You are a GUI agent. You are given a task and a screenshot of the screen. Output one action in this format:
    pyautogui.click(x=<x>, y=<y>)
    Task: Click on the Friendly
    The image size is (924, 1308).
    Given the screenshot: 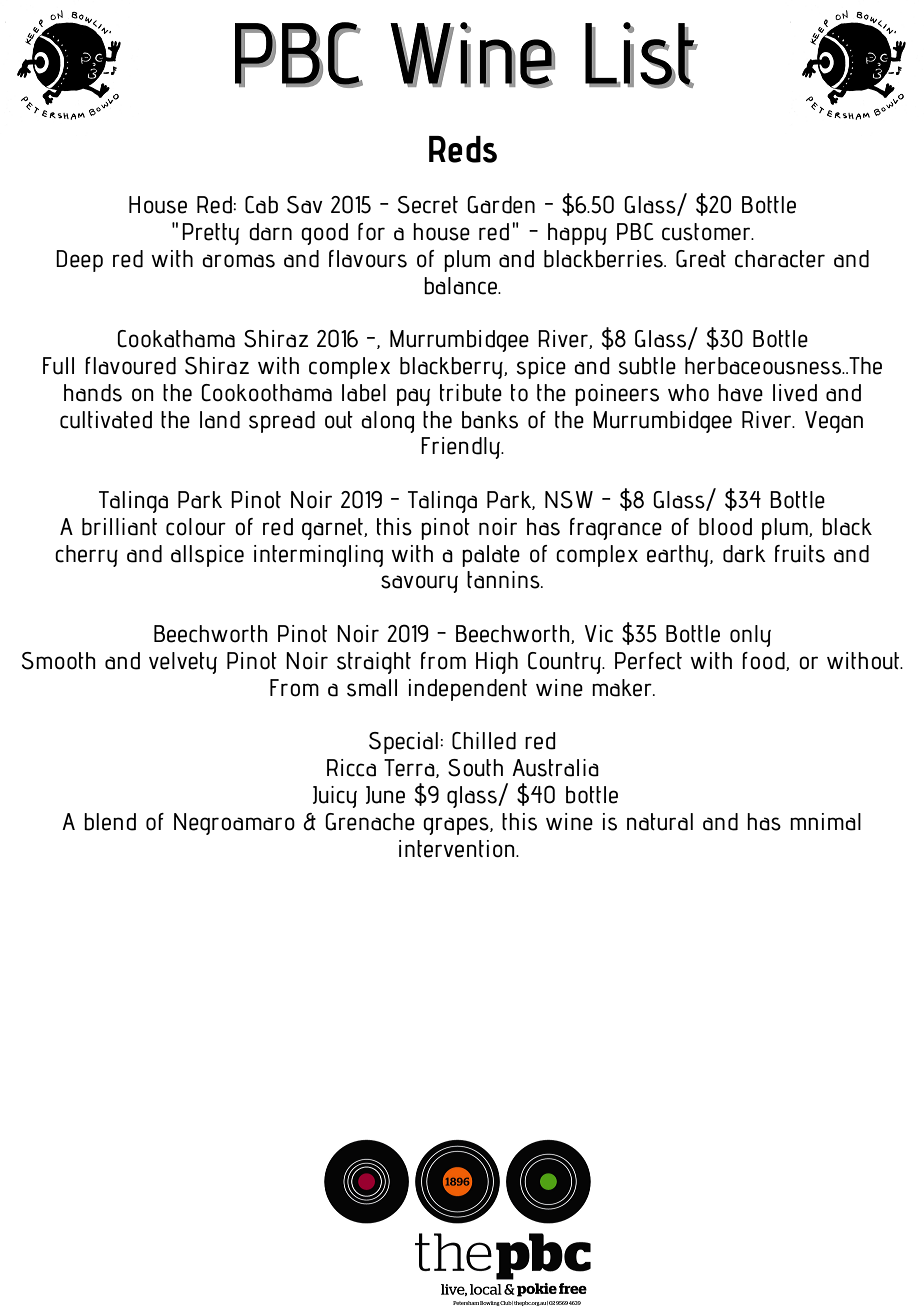 What is the action you would take?
    pyautogui.click(x=462, y=448)
